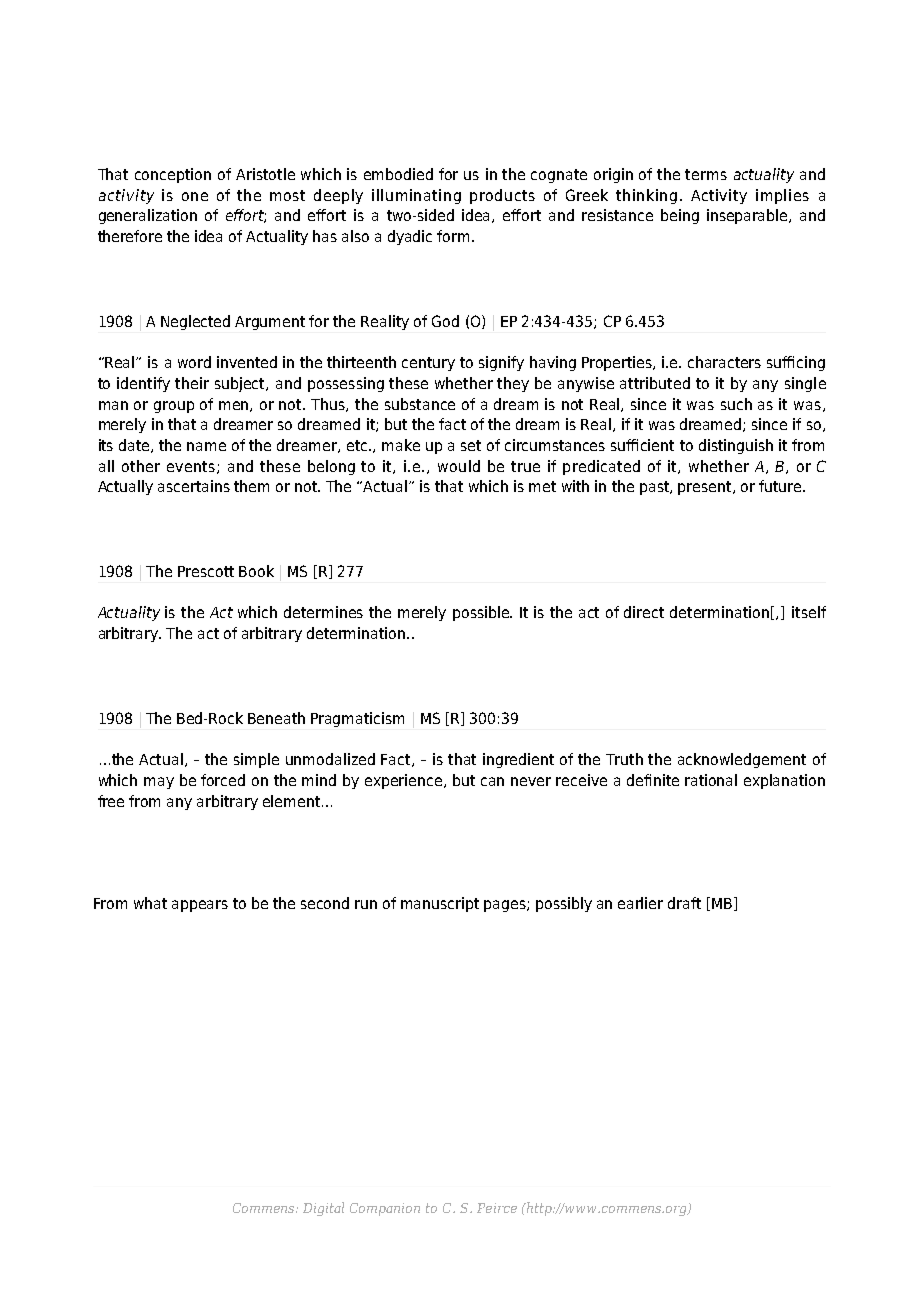  What do you see at coordinates (497, 1208) in the image?
I see `Peirce` at bounding box center [497, 1208].
